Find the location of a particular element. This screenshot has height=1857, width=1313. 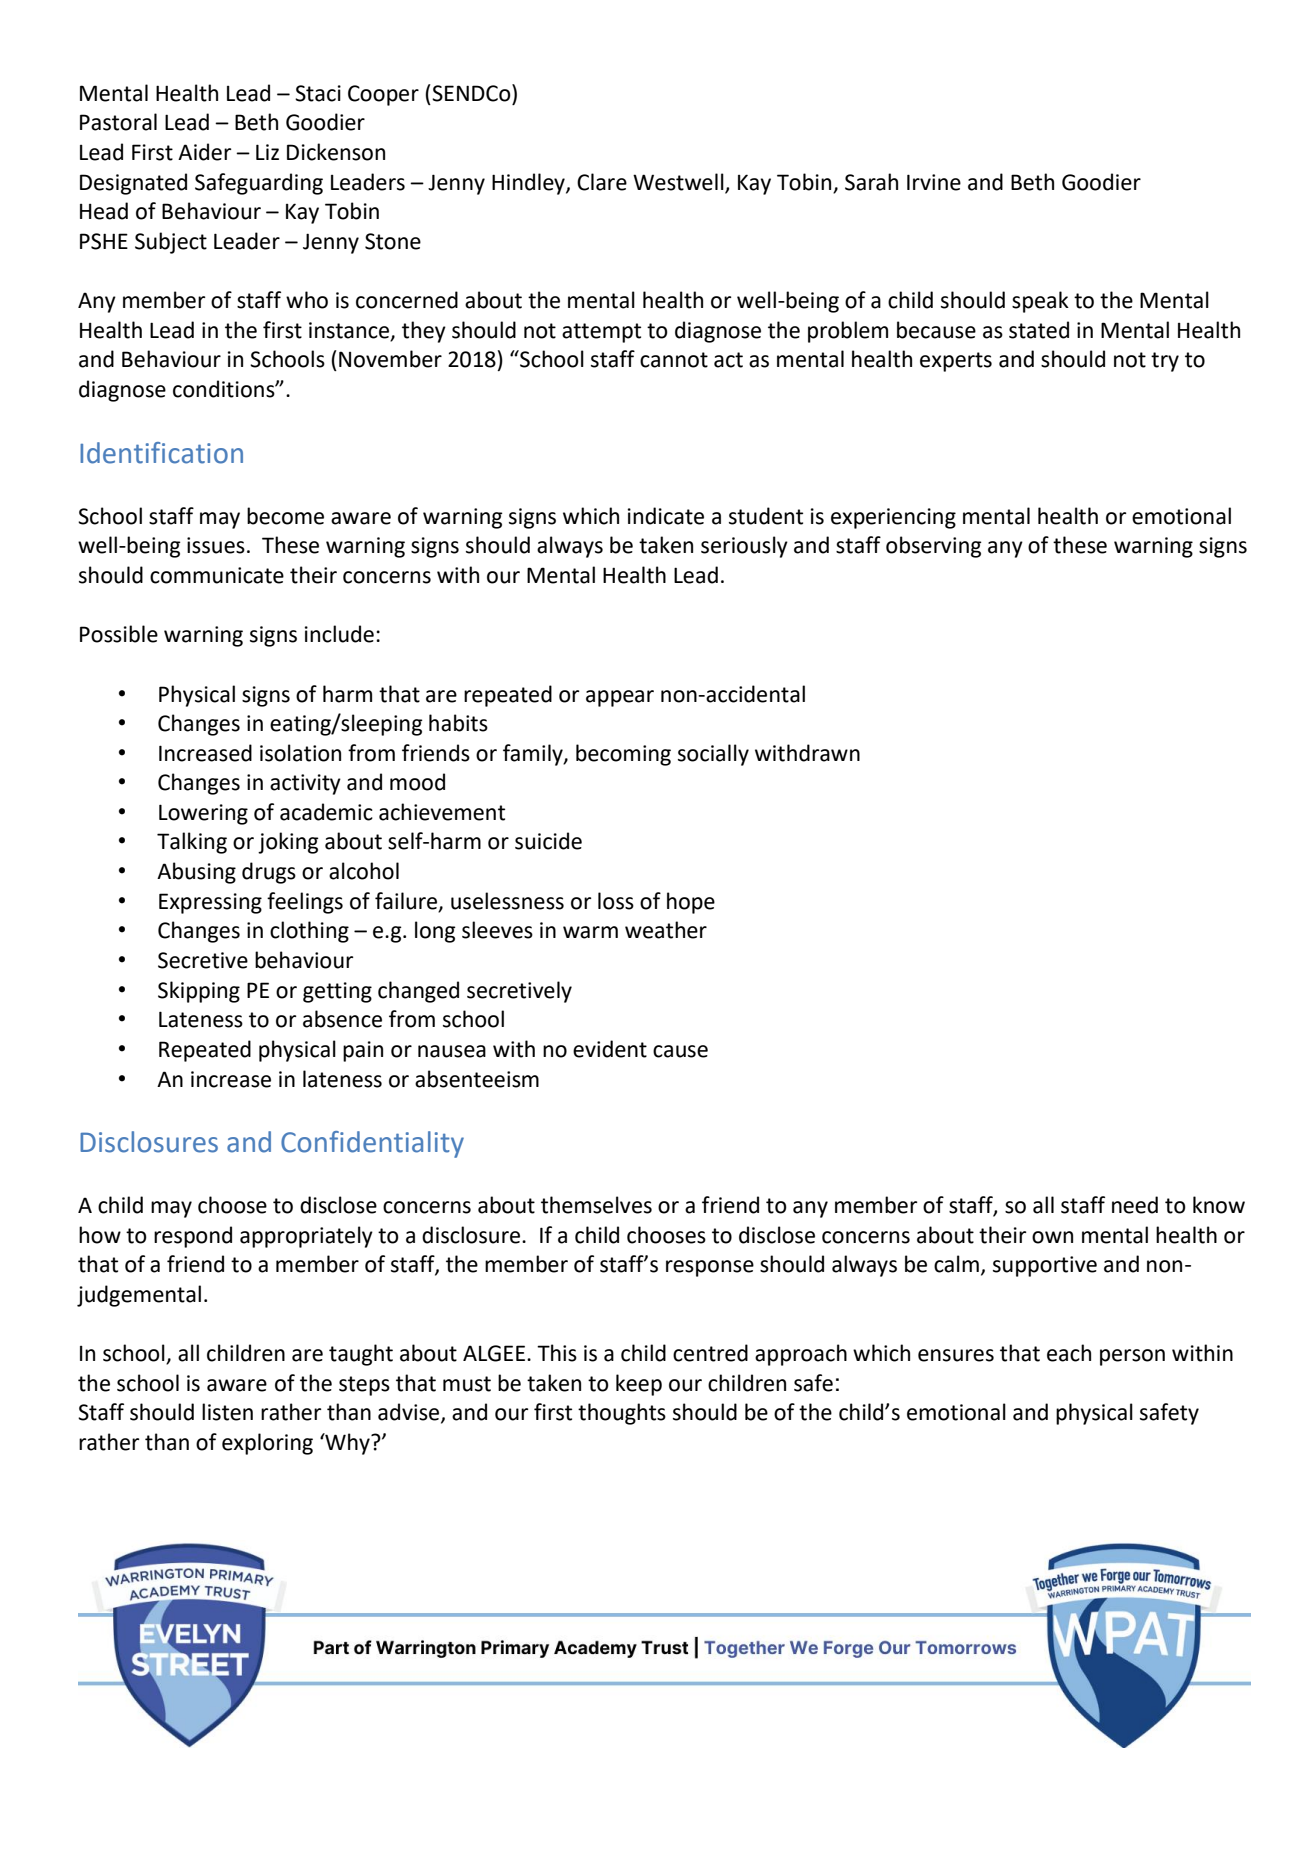

keep is located at coordinates (639, 1385).
